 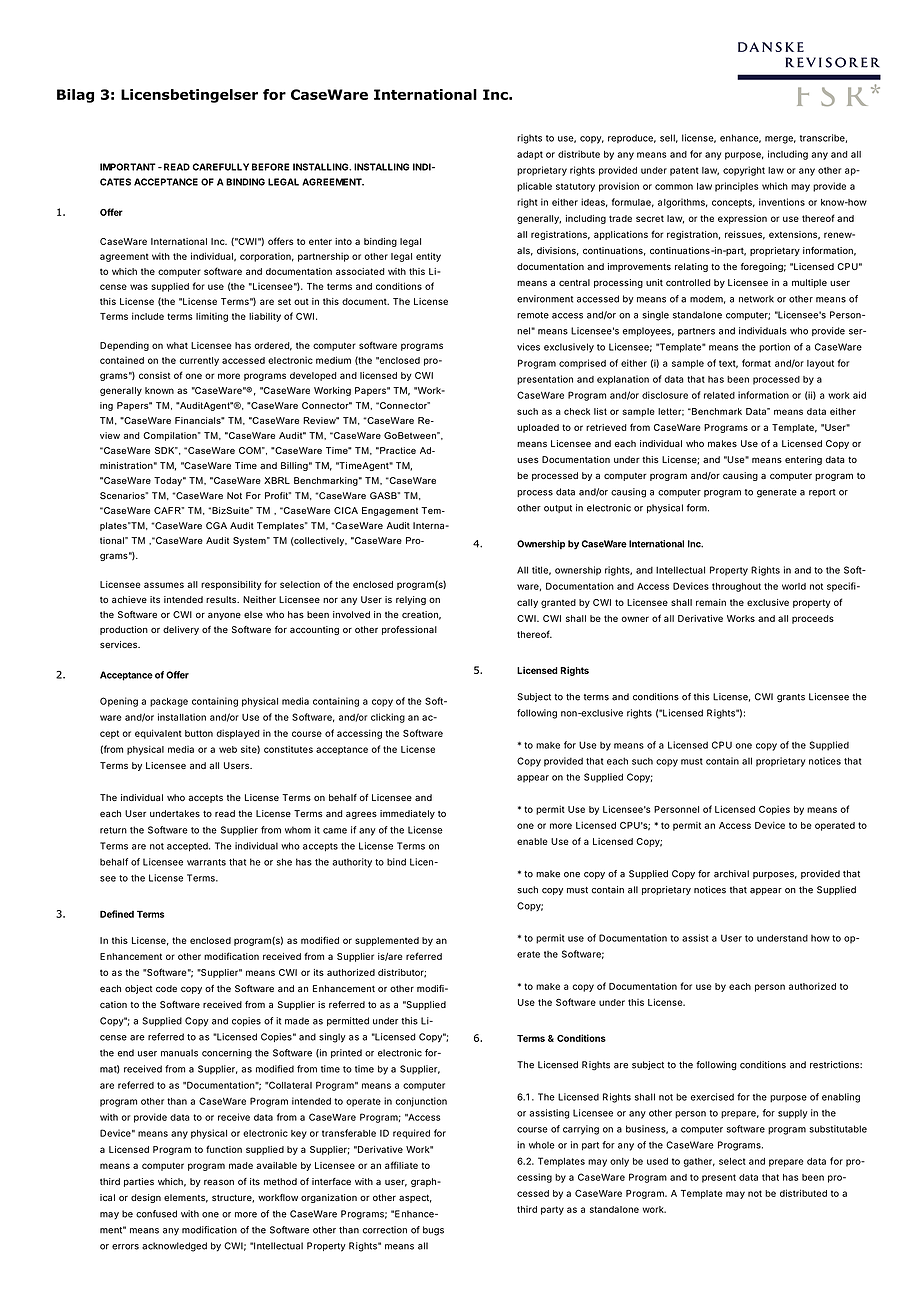 What do you see at coordinates (558, 509) in the screenshot?
I see `output` at bounding box center [558, 509].
